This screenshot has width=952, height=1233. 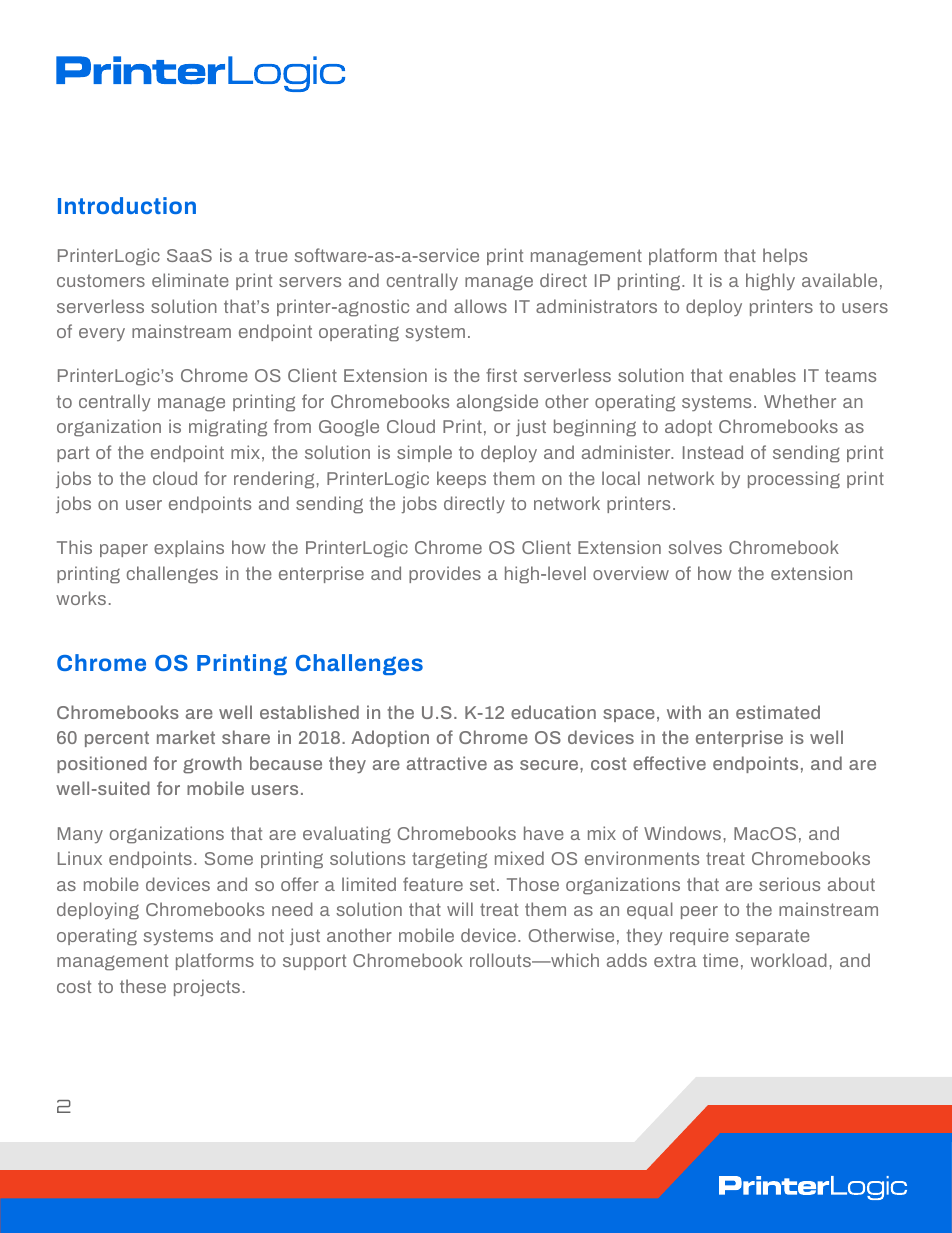 What do you see at coordinates (461, 479) in the screenshot?
I see `keeps` at bounding box center [461, 479].
